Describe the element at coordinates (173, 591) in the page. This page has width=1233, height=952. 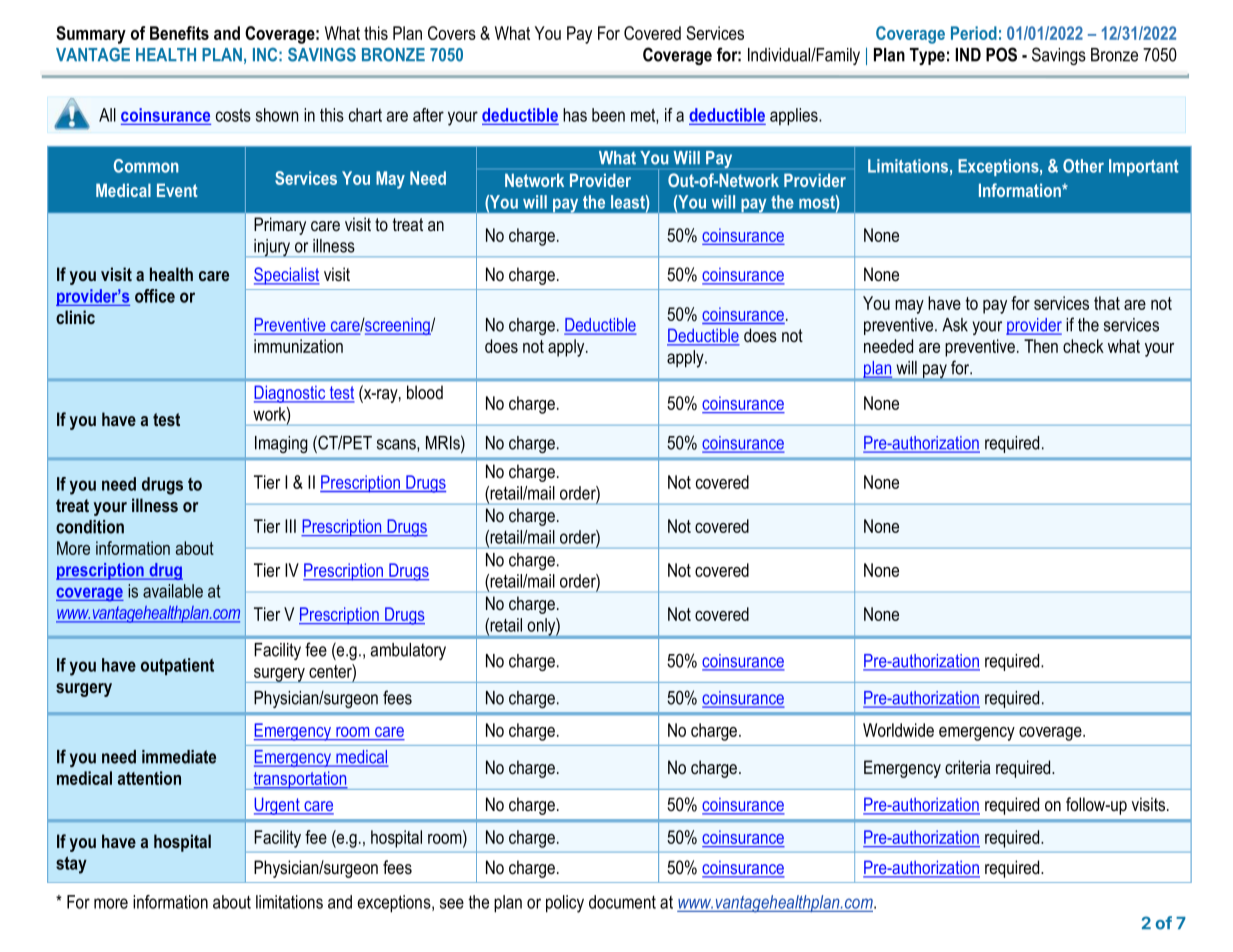
I see `available` at that location.
